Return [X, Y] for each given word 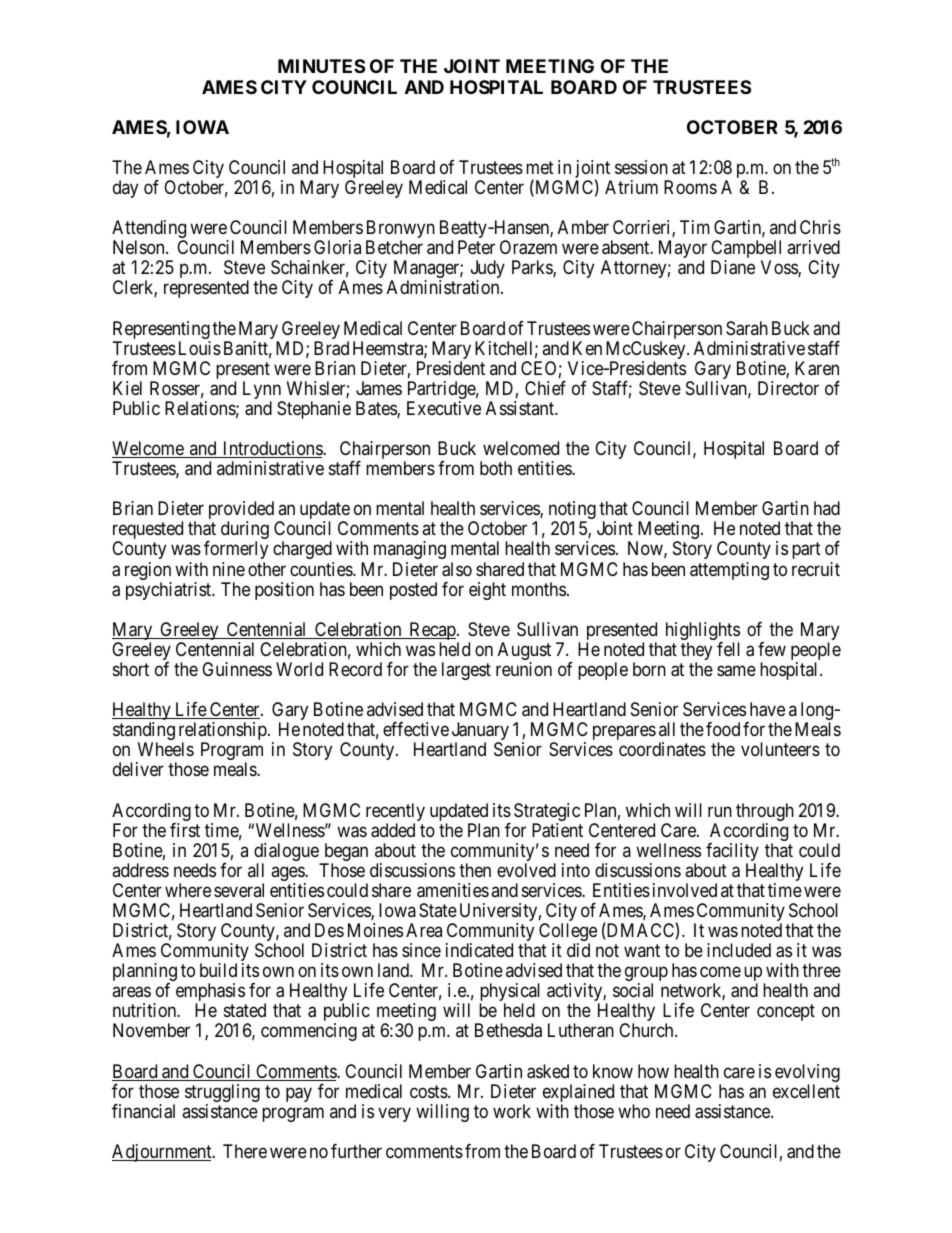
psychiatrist [170, 591]
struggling [222, 1094]
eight [487, 591]
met [540, 167]
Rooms [690, 187]
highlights [703, 632]
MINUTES [321, 66]
